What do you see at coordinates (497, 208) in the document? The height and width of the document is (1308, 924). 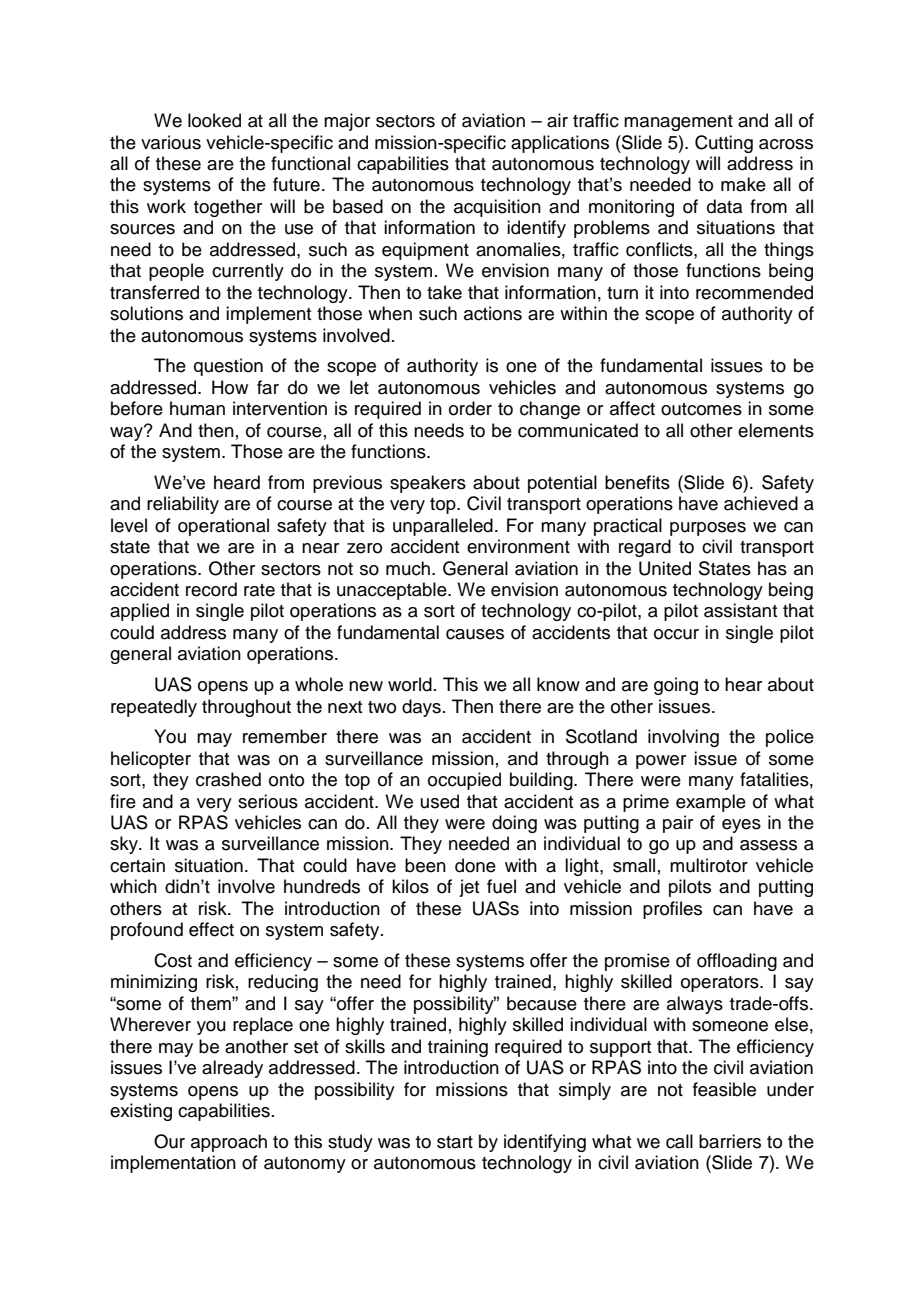 I see `acquisition` at bounding box center [497, 208].
